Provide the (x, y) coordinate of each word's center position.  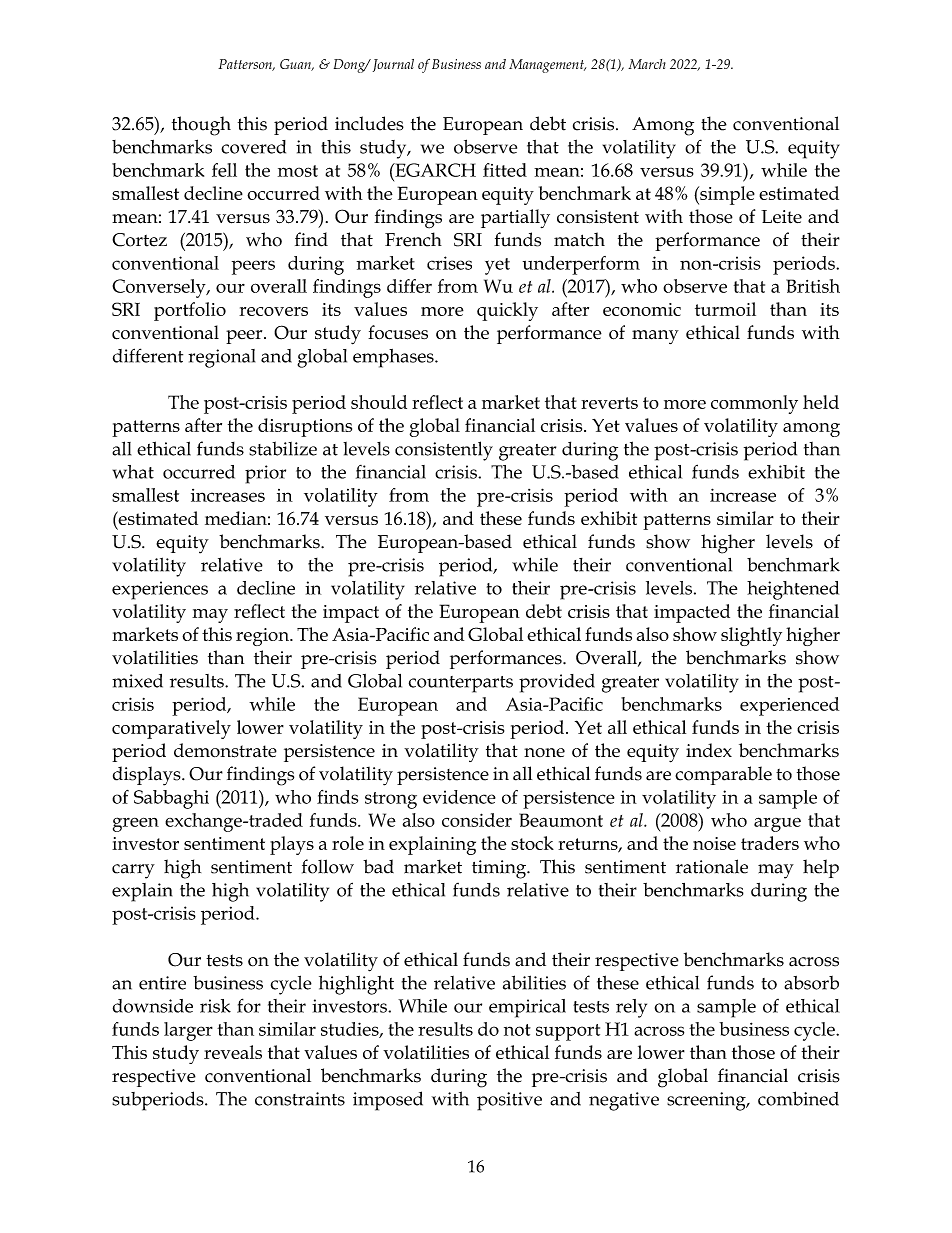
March (647, 64)
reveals (233, 1052)
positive (509, 1101)
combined (798, 1098)
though (201, 126)
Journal (393, 65)
